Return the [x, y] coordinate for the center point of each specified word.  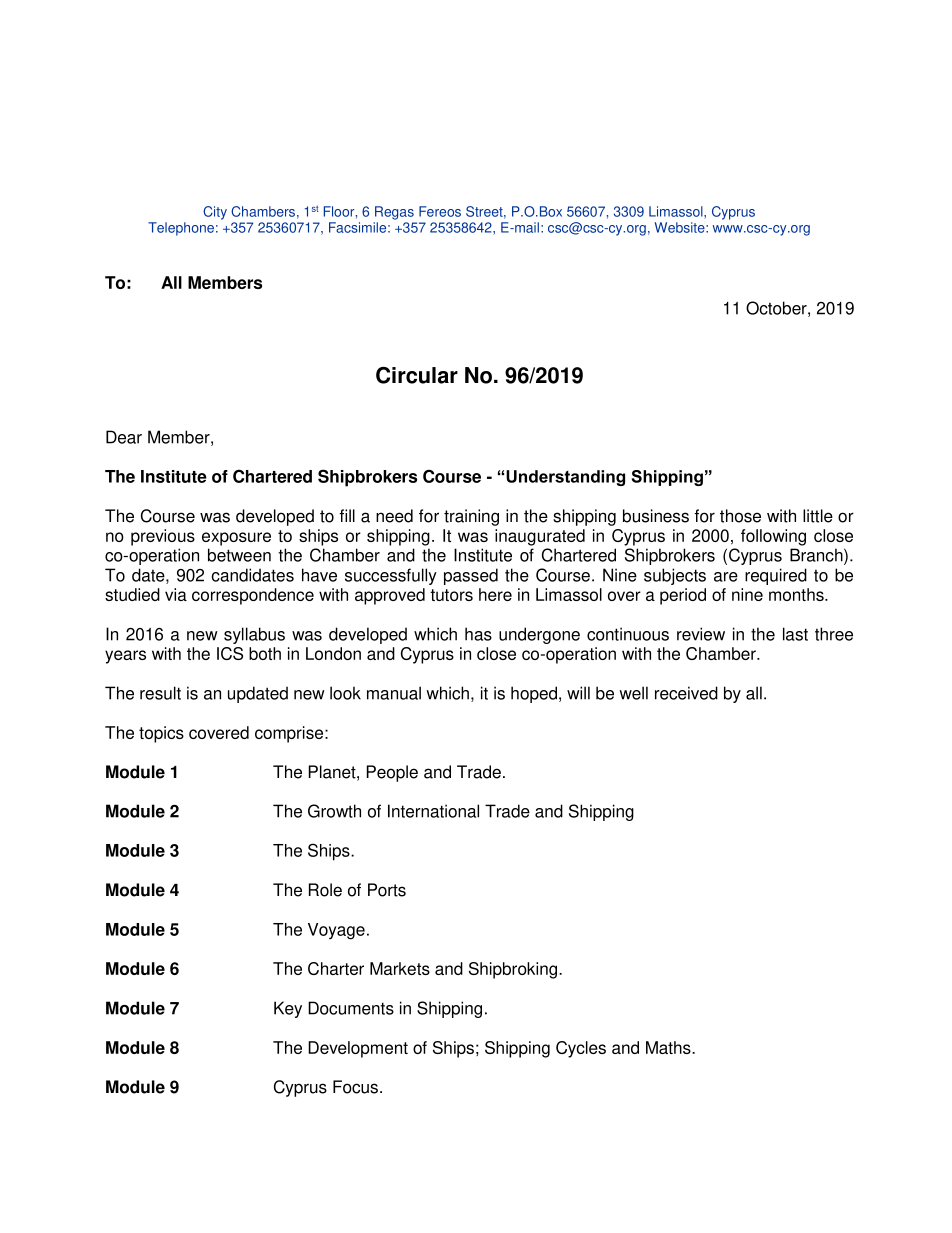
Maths [669, 1047]
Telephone [181, 229]
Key [288, 1009]
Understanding [565, 478]
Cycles [581, 1049]
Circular [417, 375]
